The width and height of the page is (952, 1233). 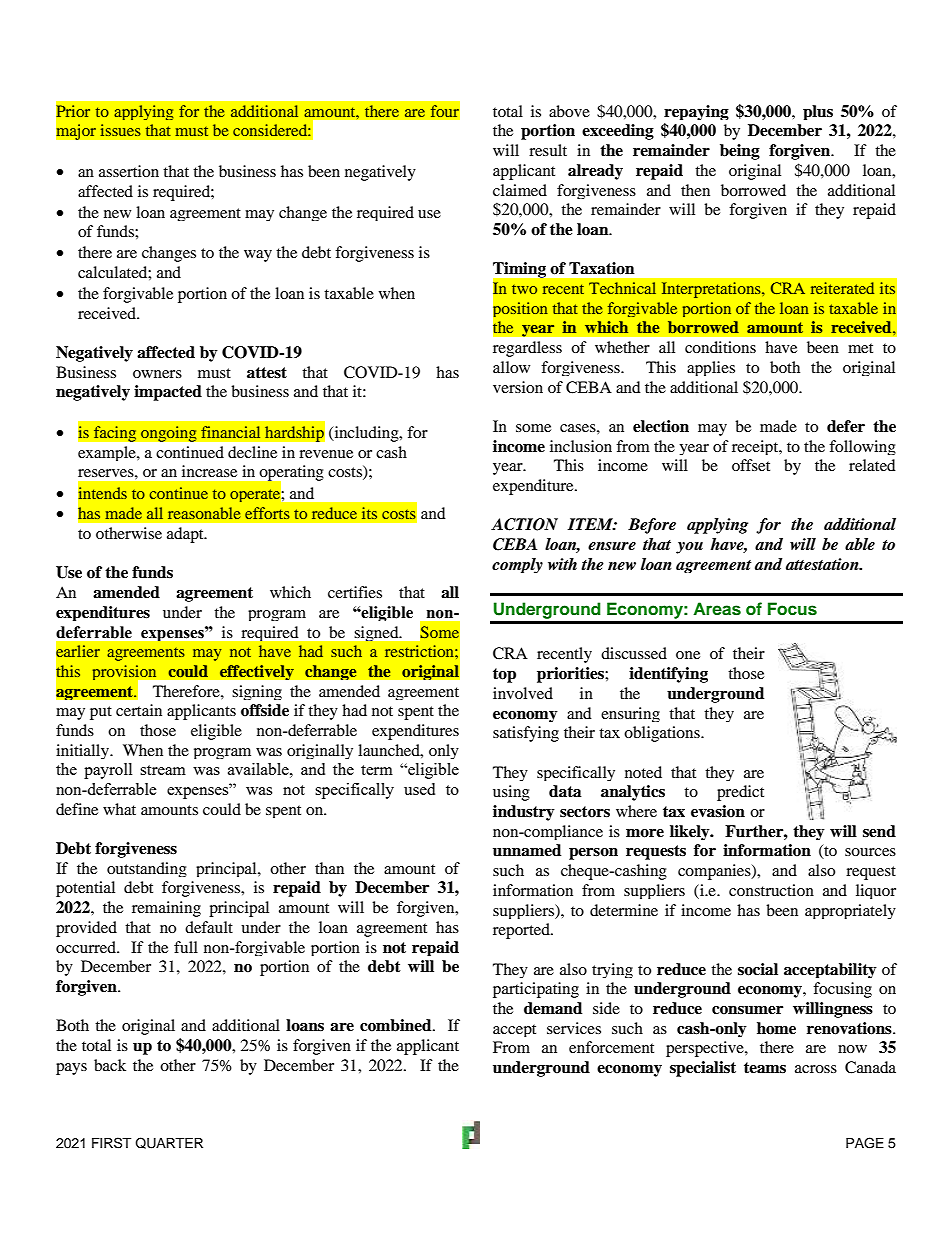 I want to click on being, so click(x=740, y=152).
